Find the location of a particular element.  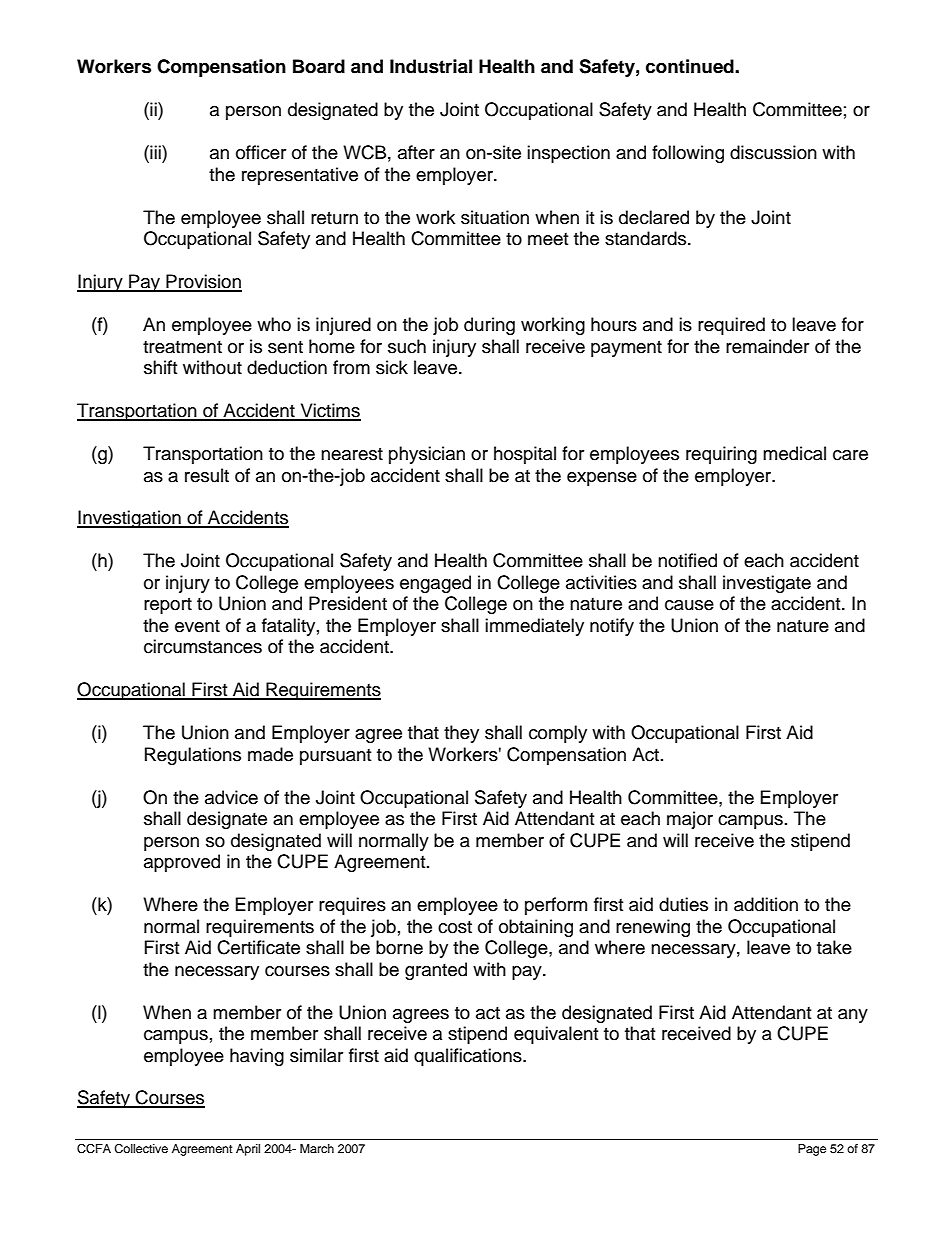

Industrial is located at coordinates (431, 66).
